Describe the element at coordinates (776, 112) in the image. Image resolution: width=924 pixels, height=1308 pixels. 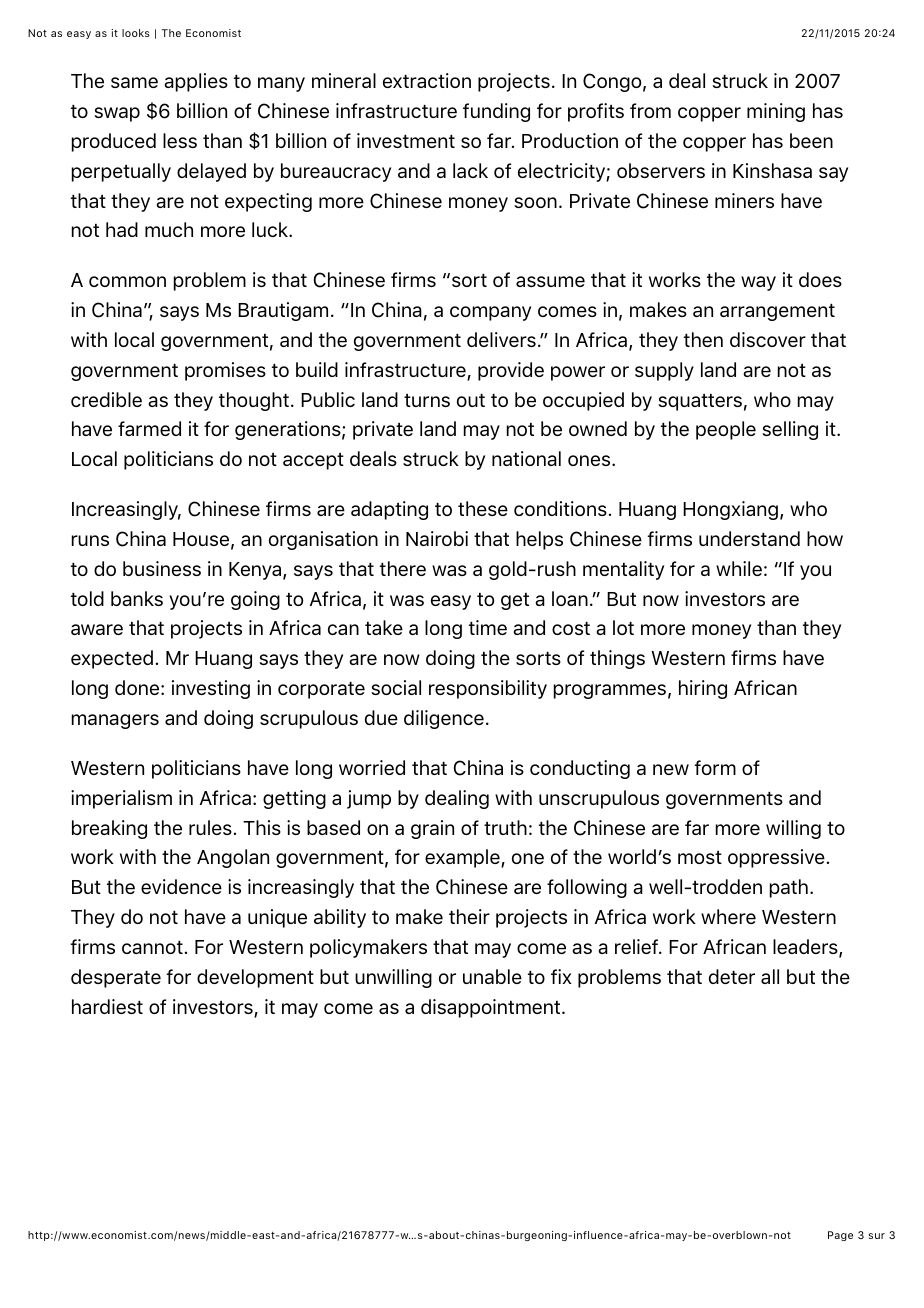
I see `mining` at that location.
